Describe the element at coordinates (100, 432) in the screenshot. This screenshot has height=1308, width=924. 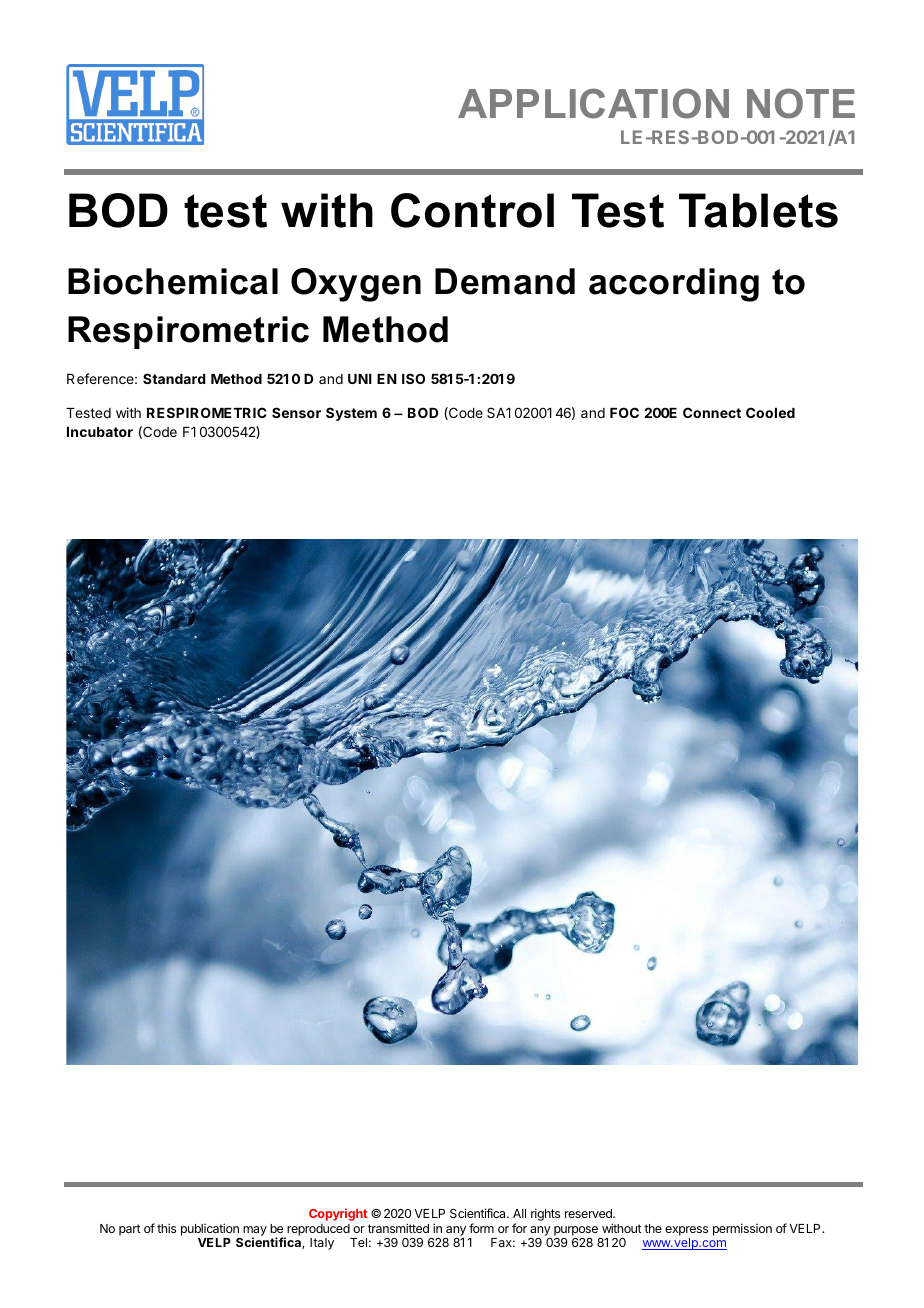
I see `Incubator` at that location.
